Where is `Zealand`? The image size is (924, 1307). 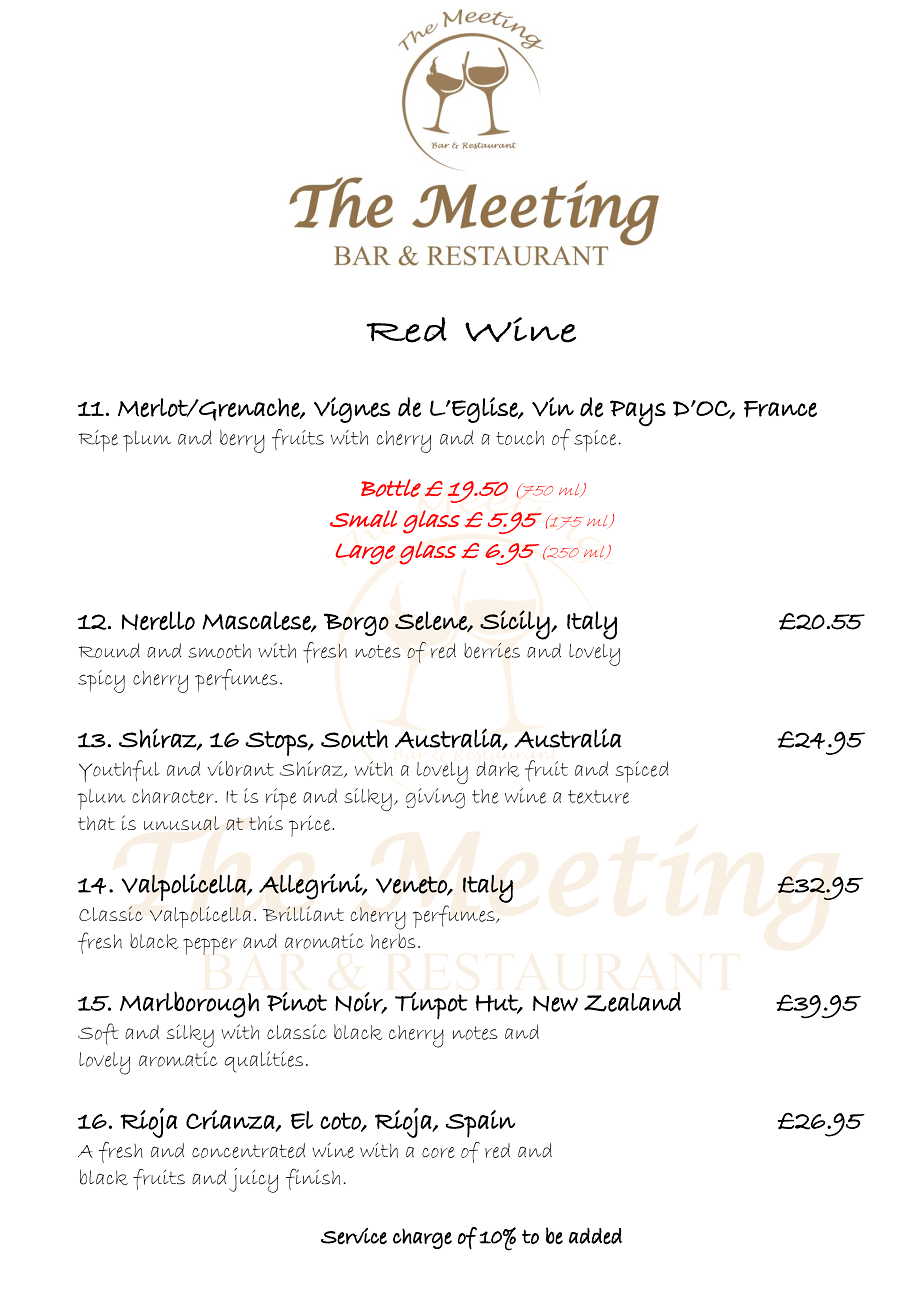 Zealand is located at coordinates (632, 1002).
